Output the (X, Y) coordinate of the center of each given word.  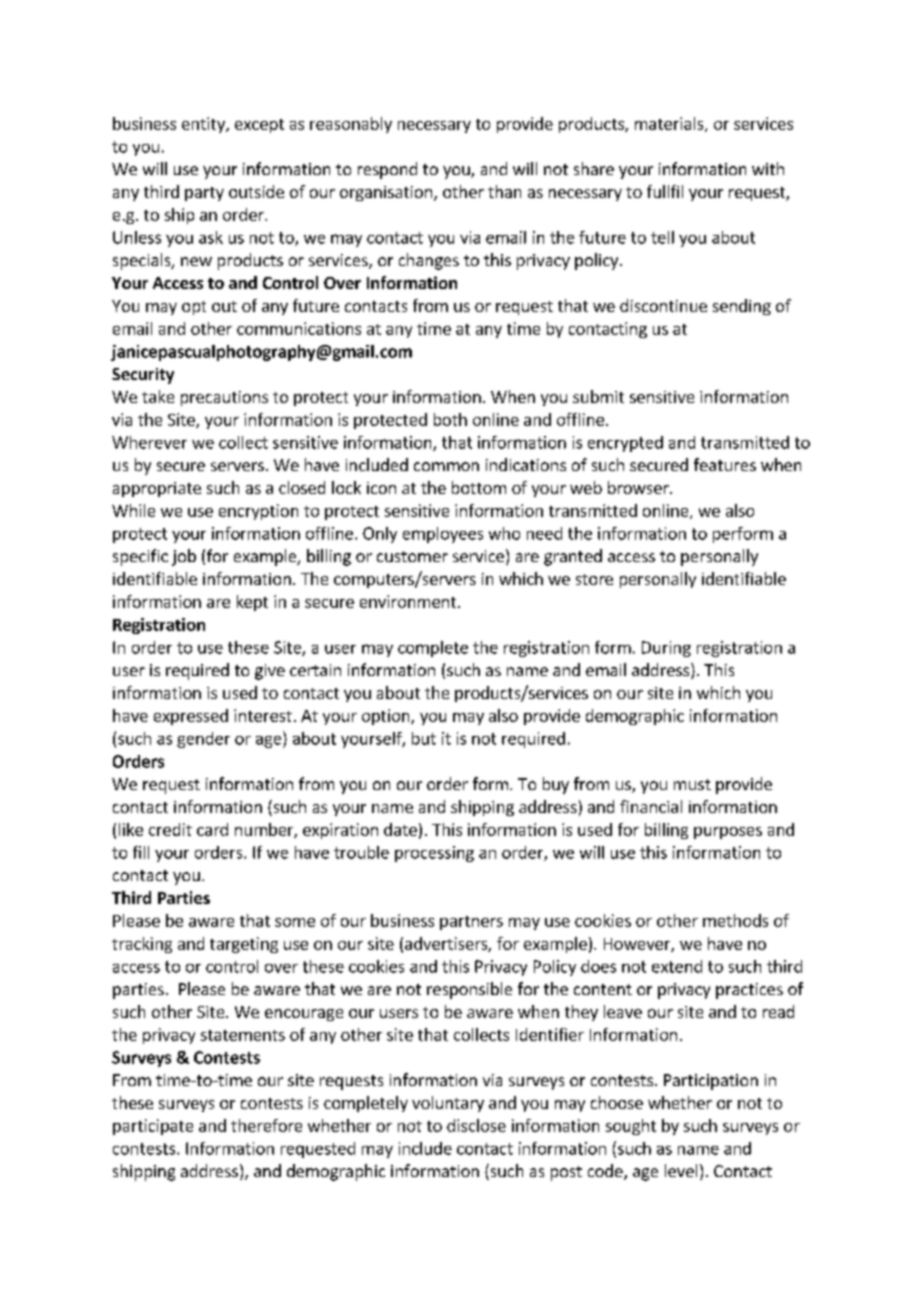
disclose (476, 1125)
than (504, 191)
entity (204, 125)
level (681, 1170)
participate (153, 1127)
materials (670, 124)
